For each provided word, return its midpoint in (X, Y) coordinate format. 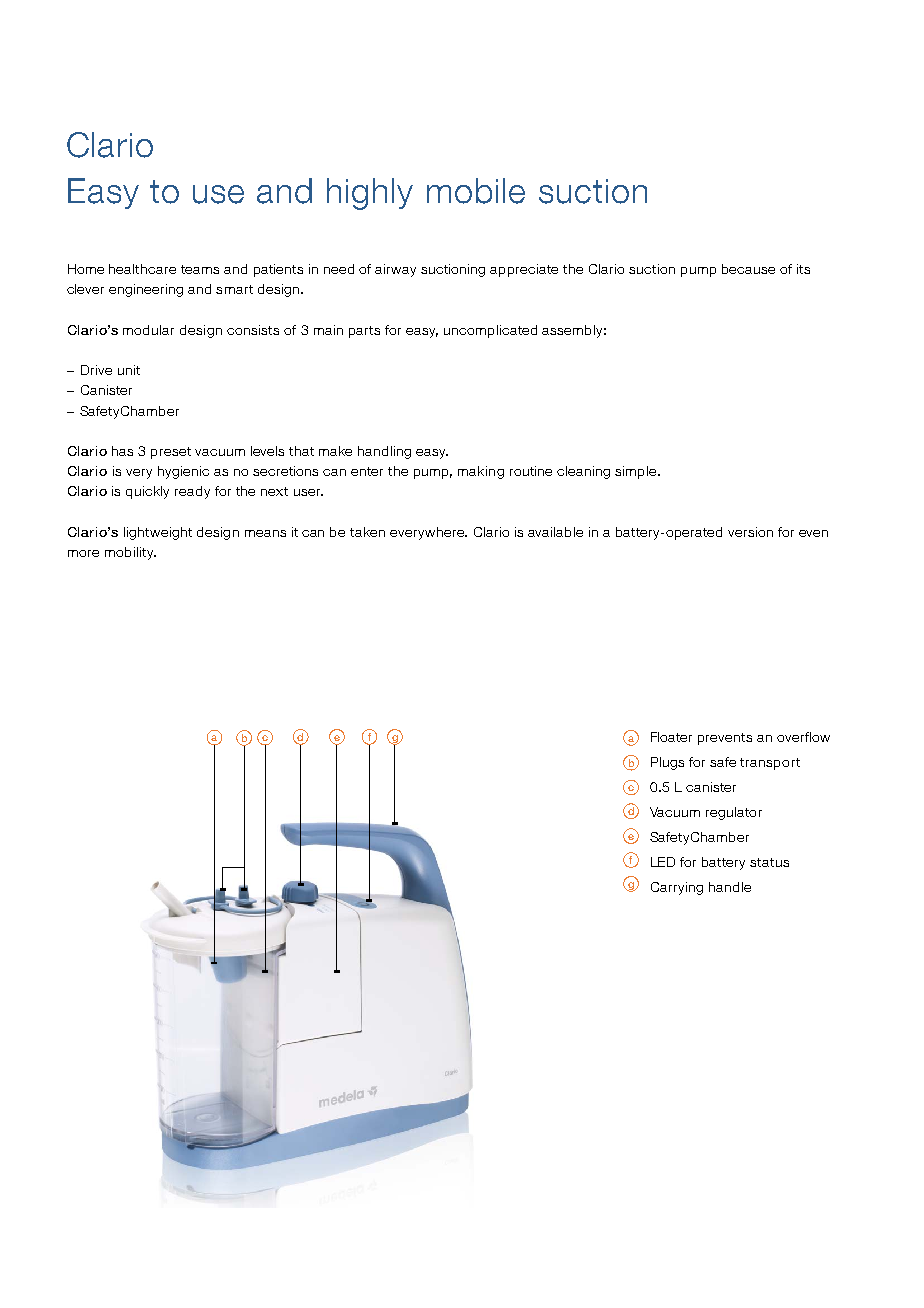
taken (367, 532)
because (748, 269)
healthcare (142, 269)
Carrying (677, 888)
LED (663, 862)
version (750, 532)
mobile (476, 191)
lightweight (158, 533)
